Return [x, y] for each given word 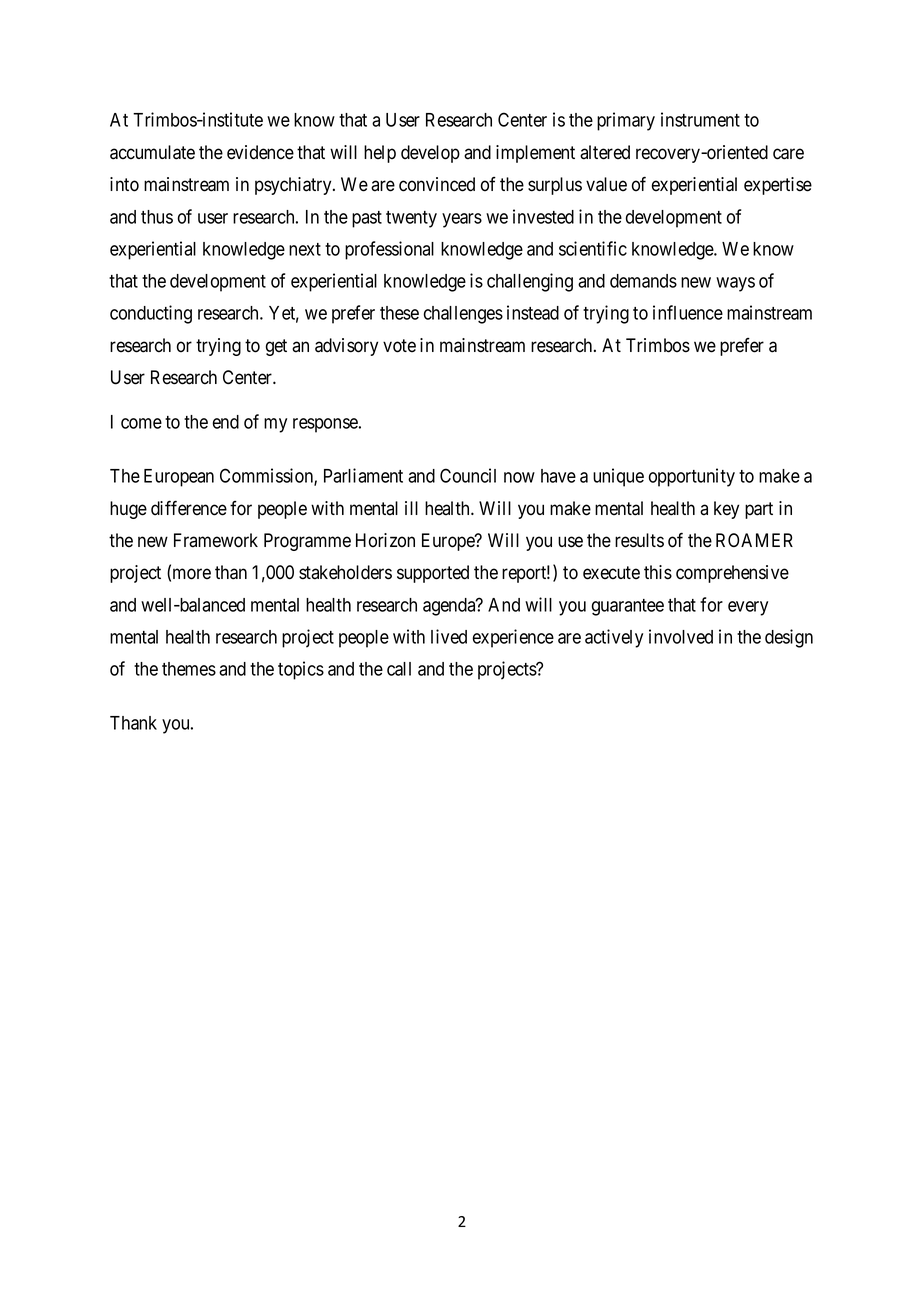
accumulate [152, 152]
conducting [151, 314]
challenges [463, 315]
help [380, 154]
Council [468, 475]
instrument [700, 119]
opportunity [692, 477]
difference [189, 508]
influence [688, 312]
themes [189, 669]
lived [449, 636]
